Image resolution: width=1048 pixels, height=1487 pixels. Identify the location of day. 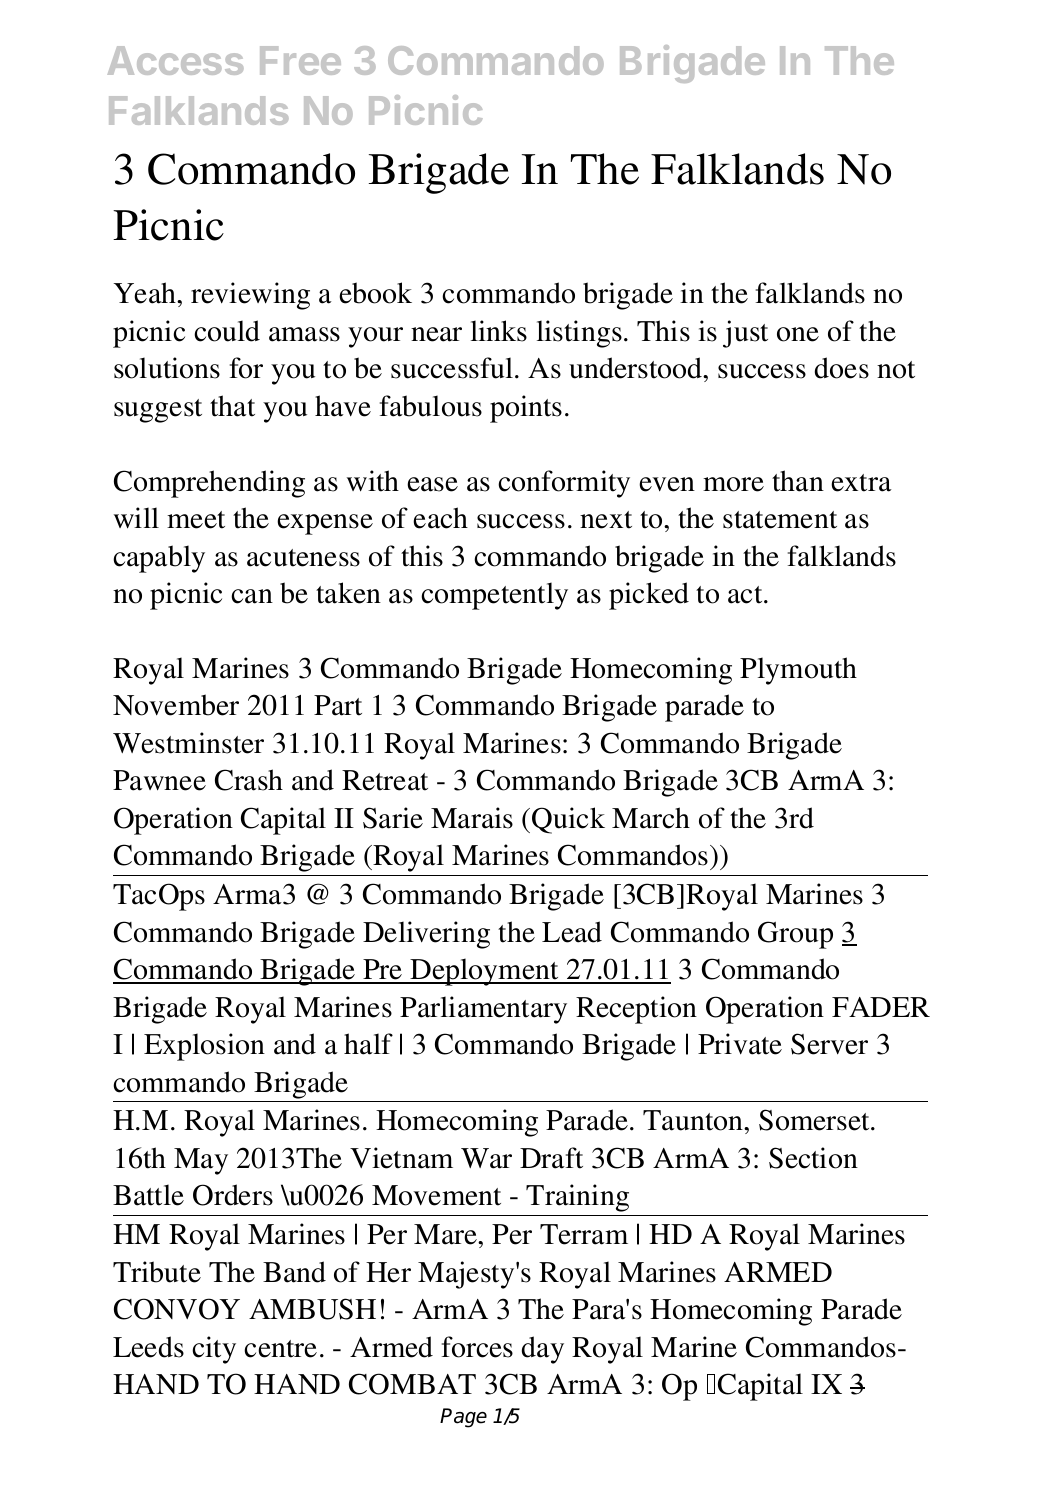
(543, 1350).
